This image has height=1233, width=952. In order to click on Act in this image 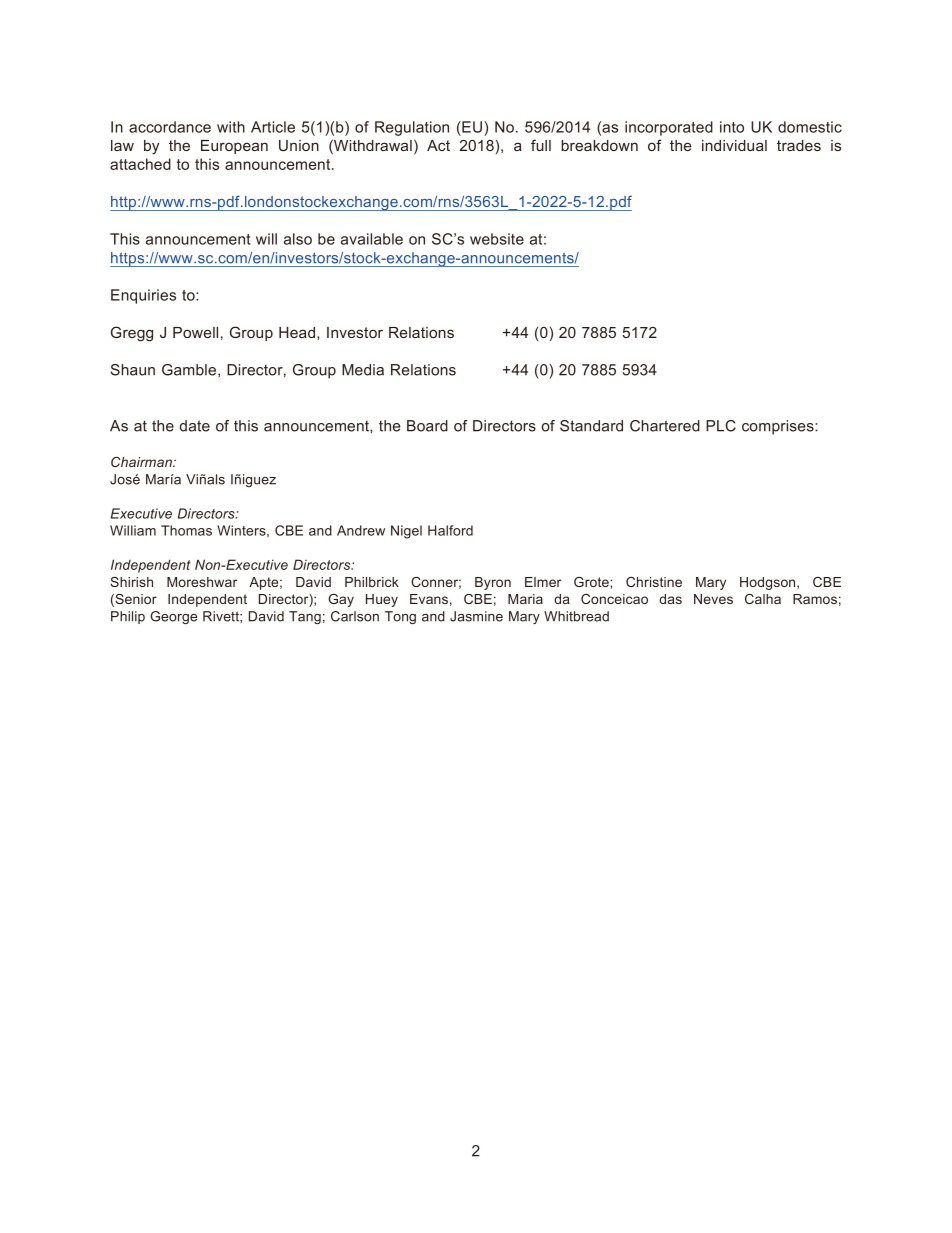, I will do `click(438, 145)`.
